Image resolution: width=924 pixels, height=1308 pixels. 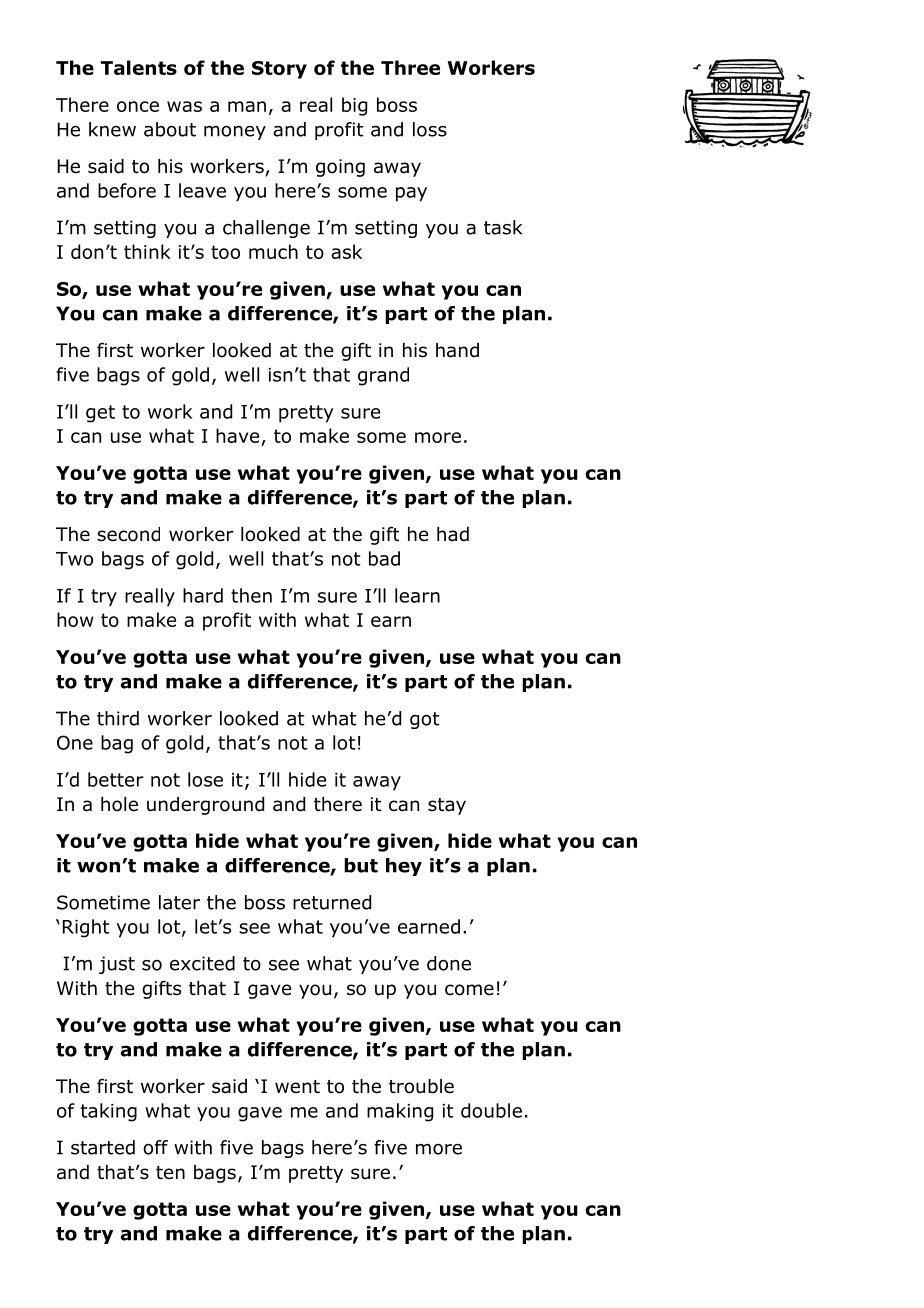 I want to click on Story, so click(x=279, y=70).
